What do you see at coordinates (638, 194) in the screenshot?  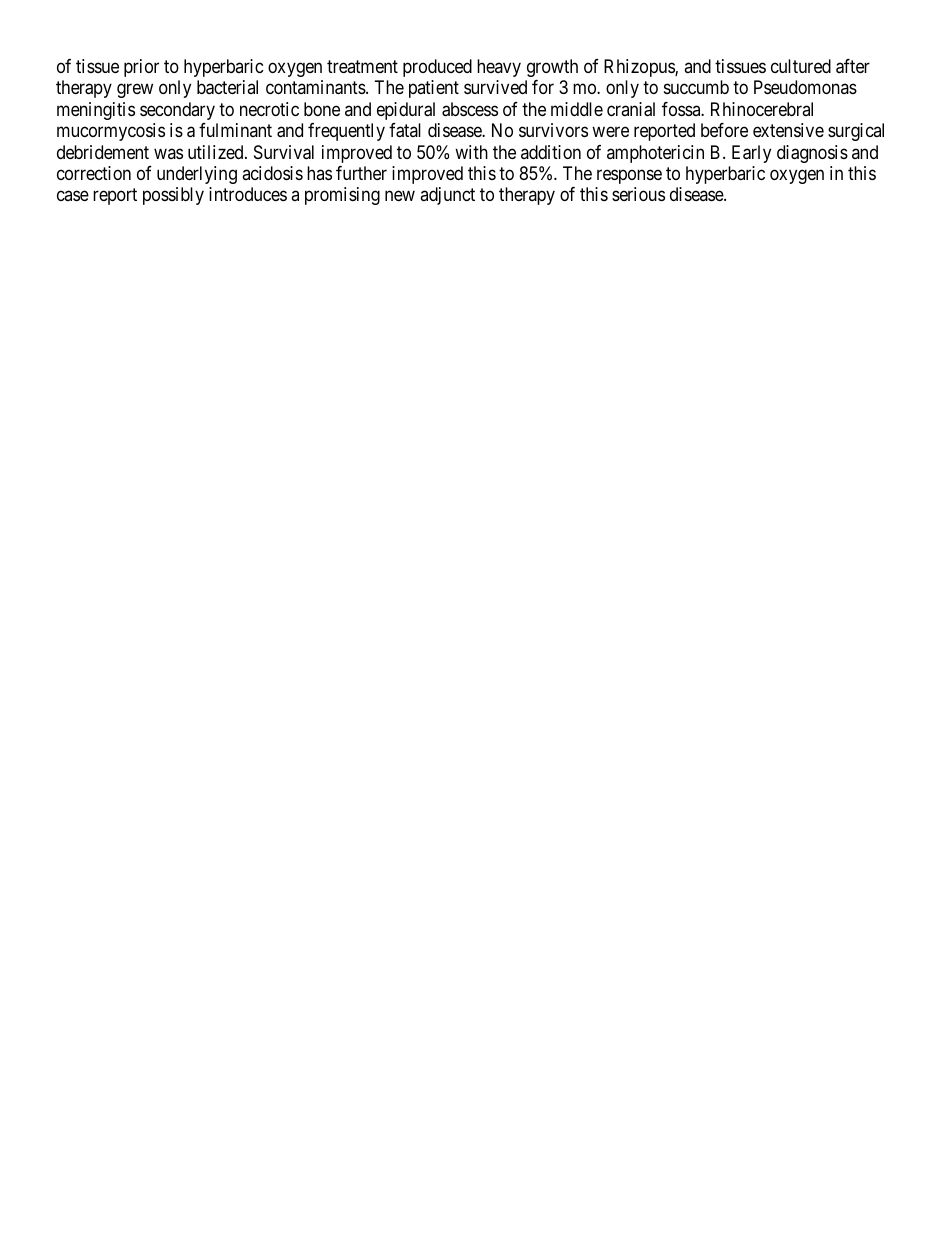 I see `serious` at bounding box center [638, 194].
